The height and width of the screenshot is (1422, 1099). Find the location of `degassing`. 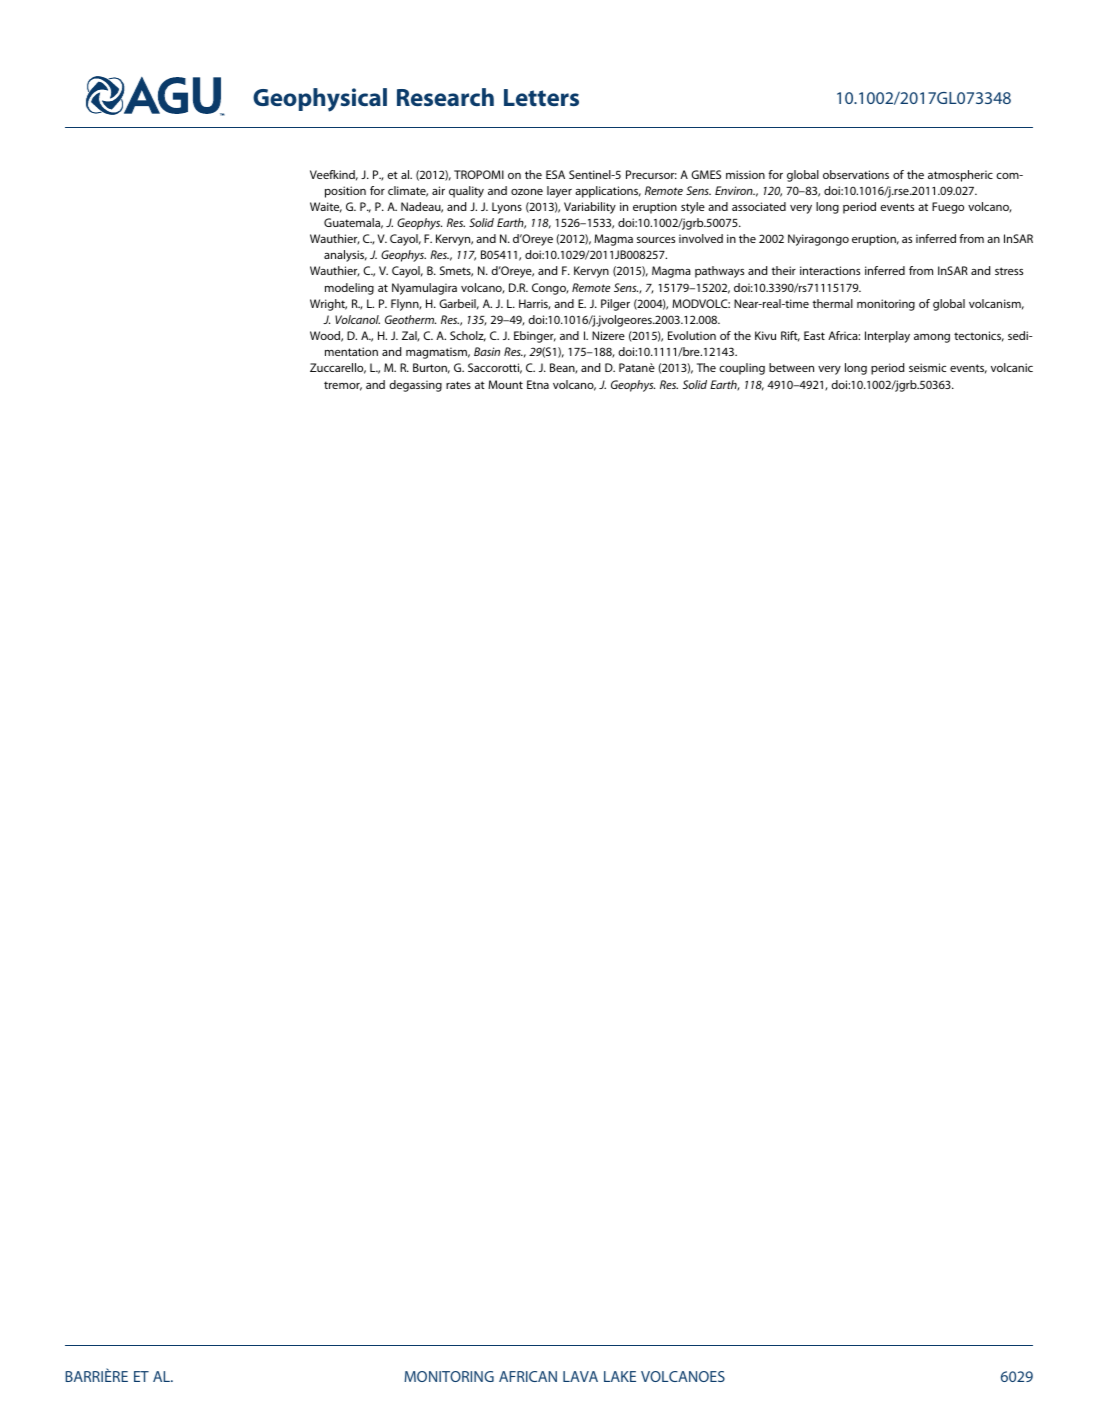

degassing is located at coordinates (415, 386).
